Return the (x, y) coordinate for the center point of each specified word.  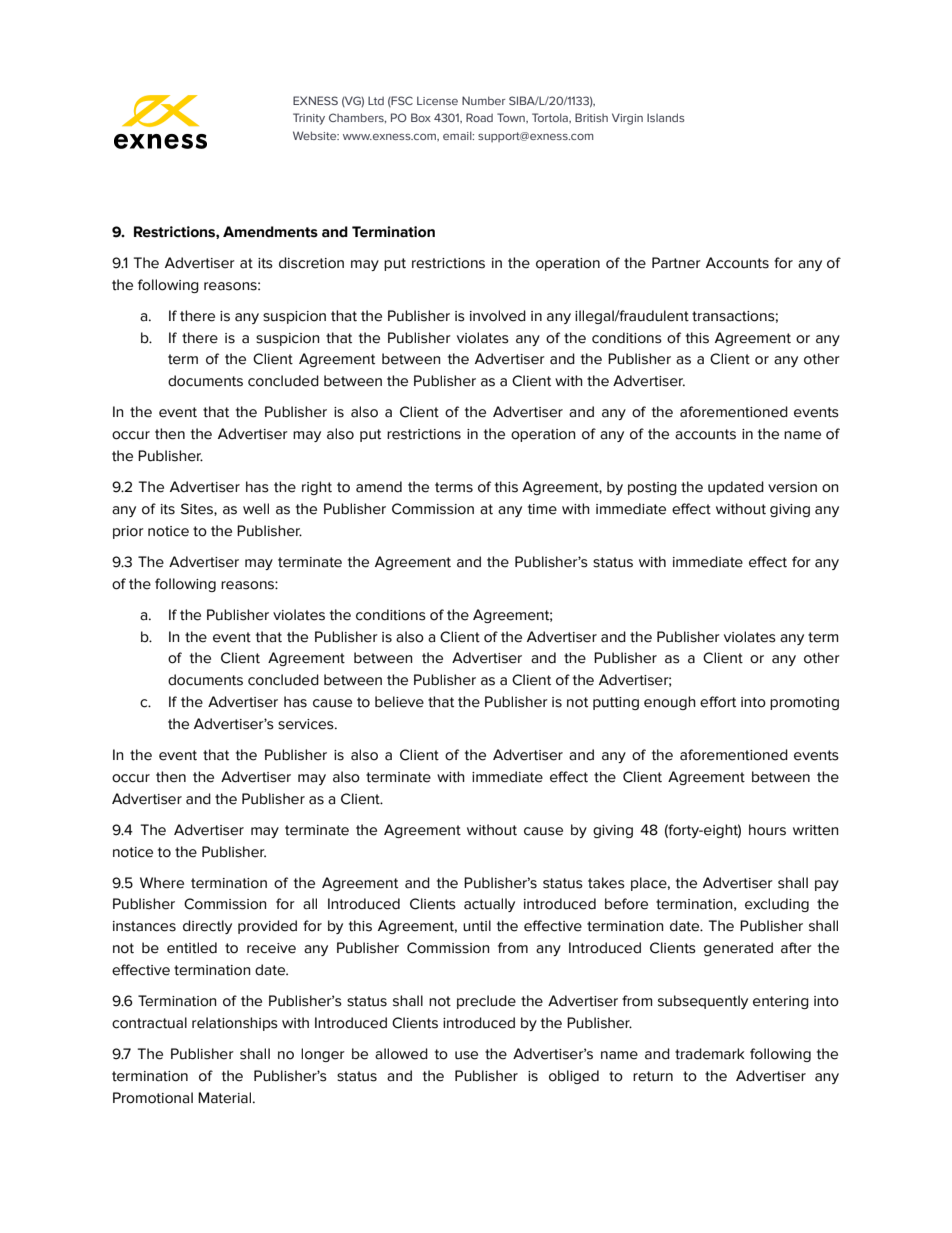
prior (128, 532)
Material (226, 1098)
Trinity (309, 119)
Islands (666, 117)
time (542, 509)
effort (718, 702)
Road (479, 117)
